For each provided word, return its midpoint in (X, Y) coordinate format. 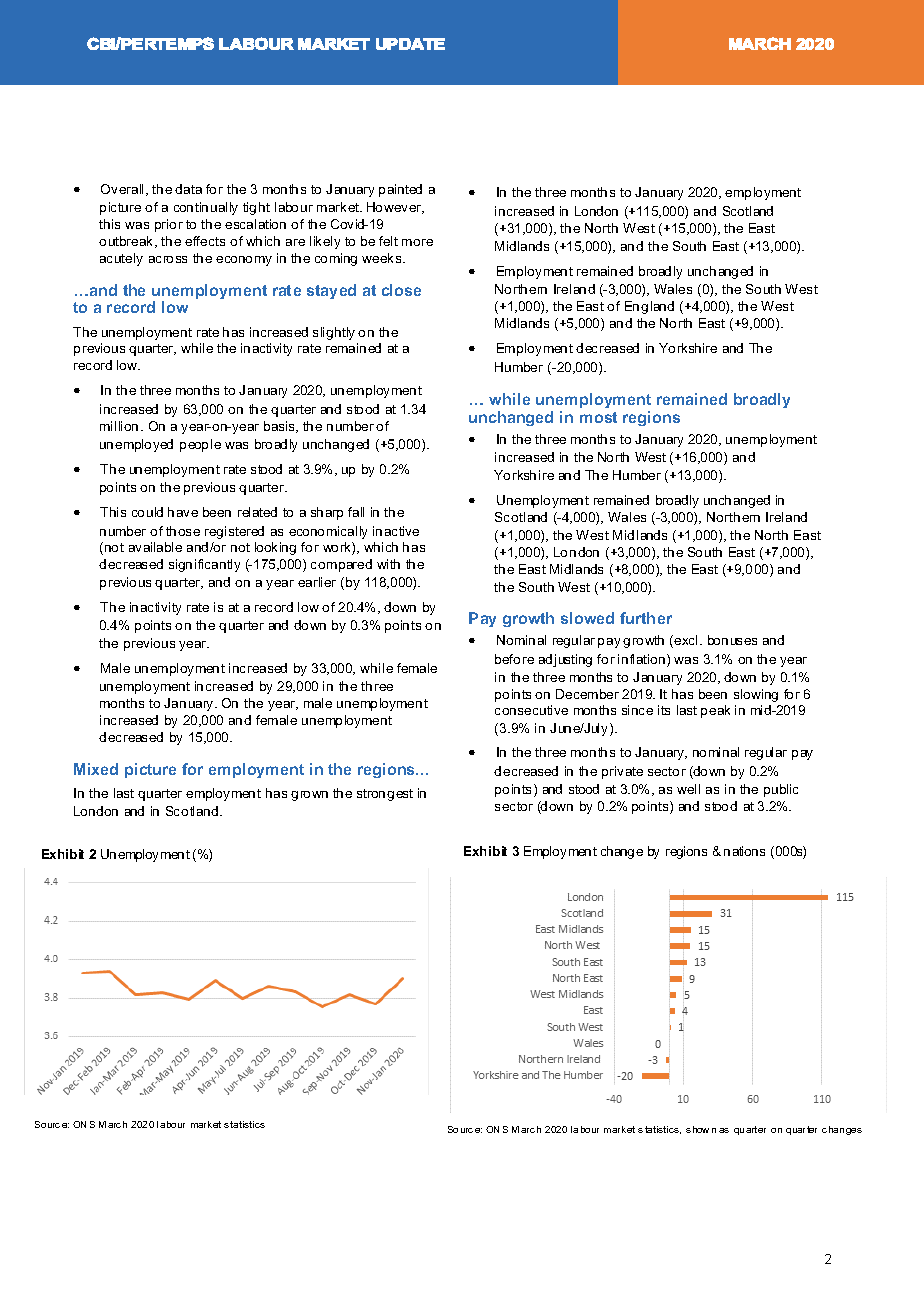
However (395, 208)
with (388, 564)
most (598, 417)
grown (309, 796)
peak (715, 711)
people (200, 445)
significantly (204, 565)
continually (206, 208)
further (646, 618)
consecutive (531, 710)
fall (356, 512)
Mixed (96, 769)
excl (685, 640)
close (401, 290)
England (649, 307)
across (168, 259)
